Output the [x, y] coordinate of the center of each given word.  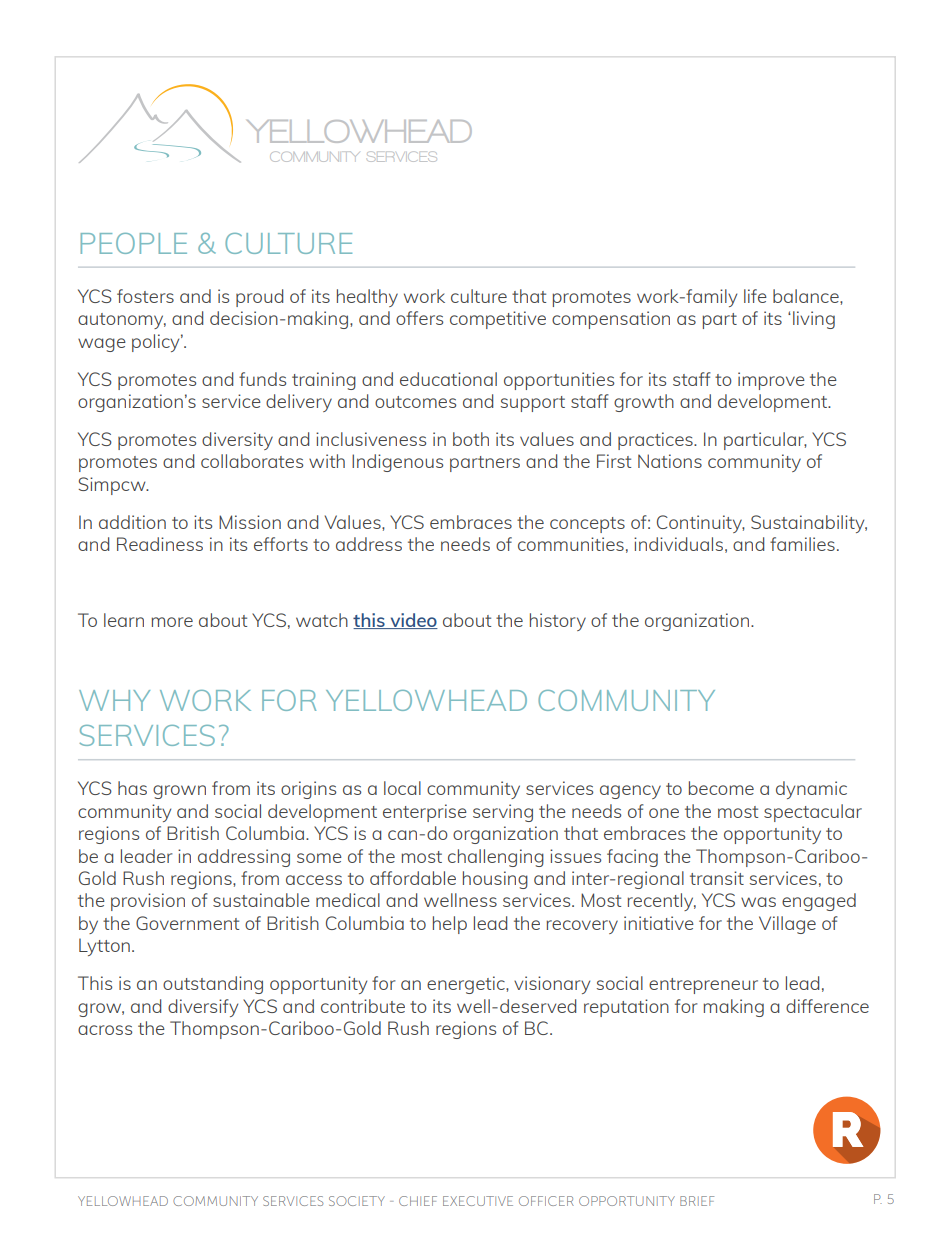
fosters [145, 296]
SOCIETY [357, 1201]
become [721, 788]
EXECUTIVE [478, 1201]
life [755, 296]
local [402, 788]
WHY [114, 700]
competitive [498, 320]
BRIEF [697, 1201]
